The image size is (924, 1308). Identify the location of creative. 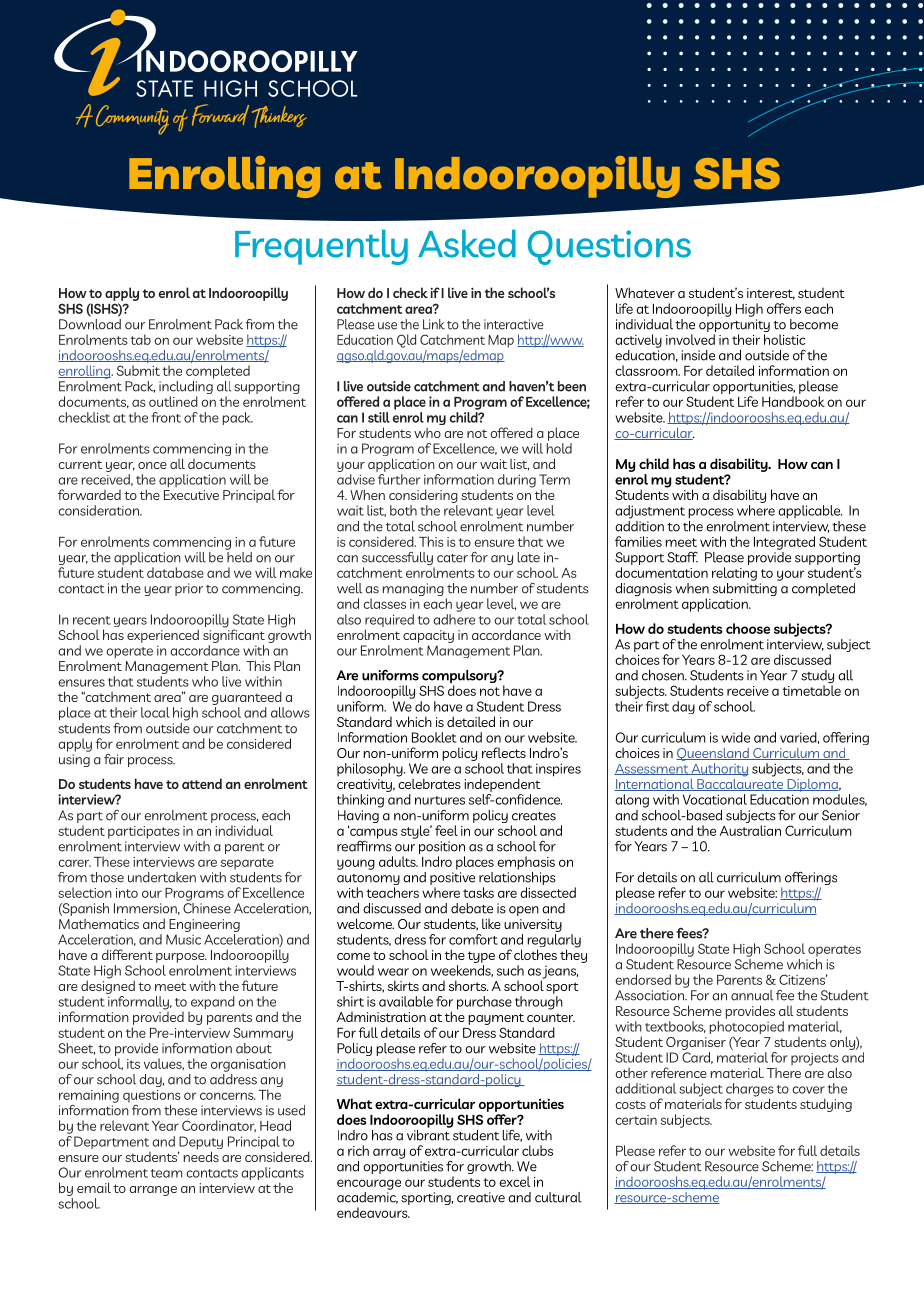
(481, 1197).
